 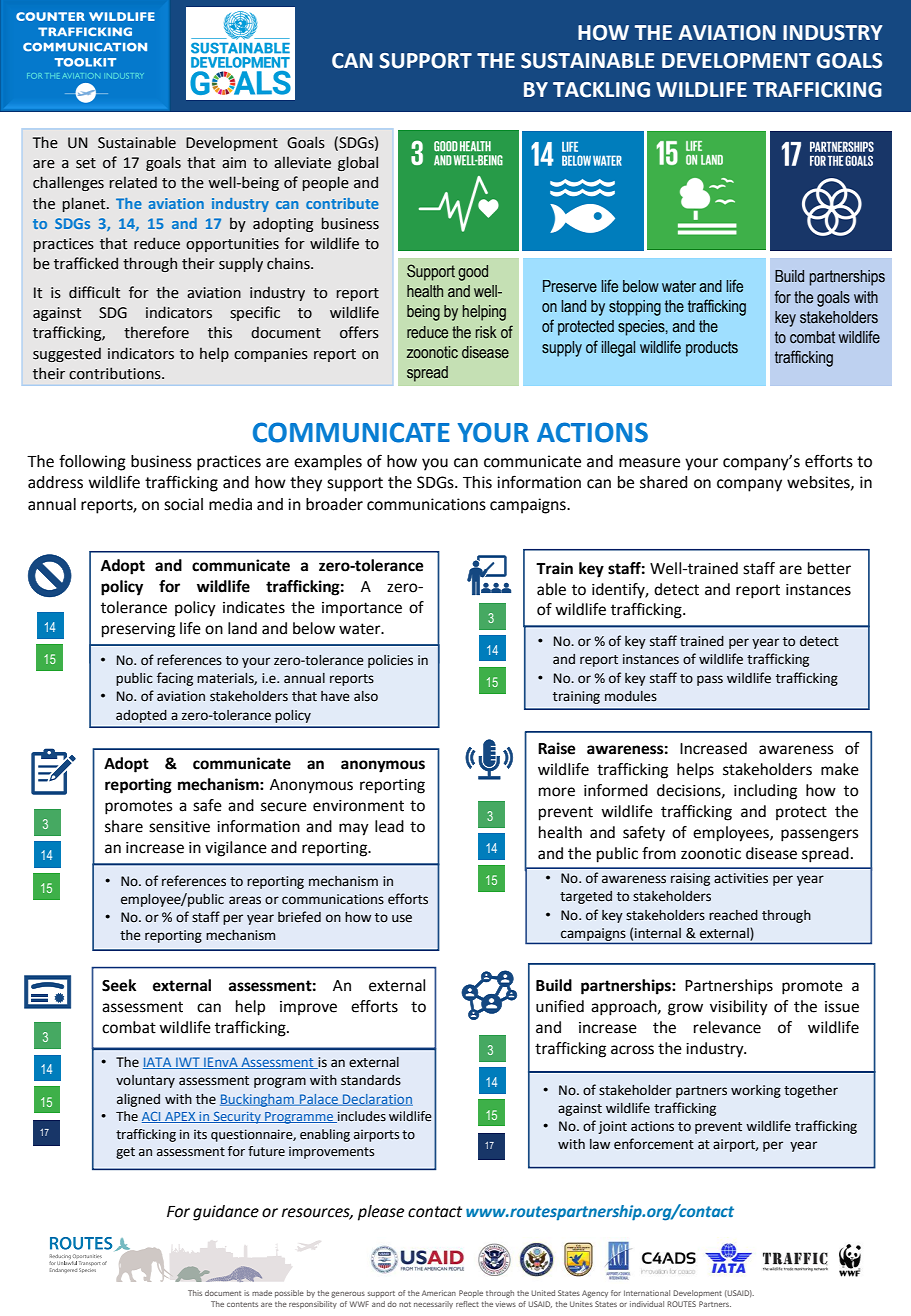 What do you see at coordinates (631, 696) in the image?
I see `modules` at bounding box center [631, 696].
